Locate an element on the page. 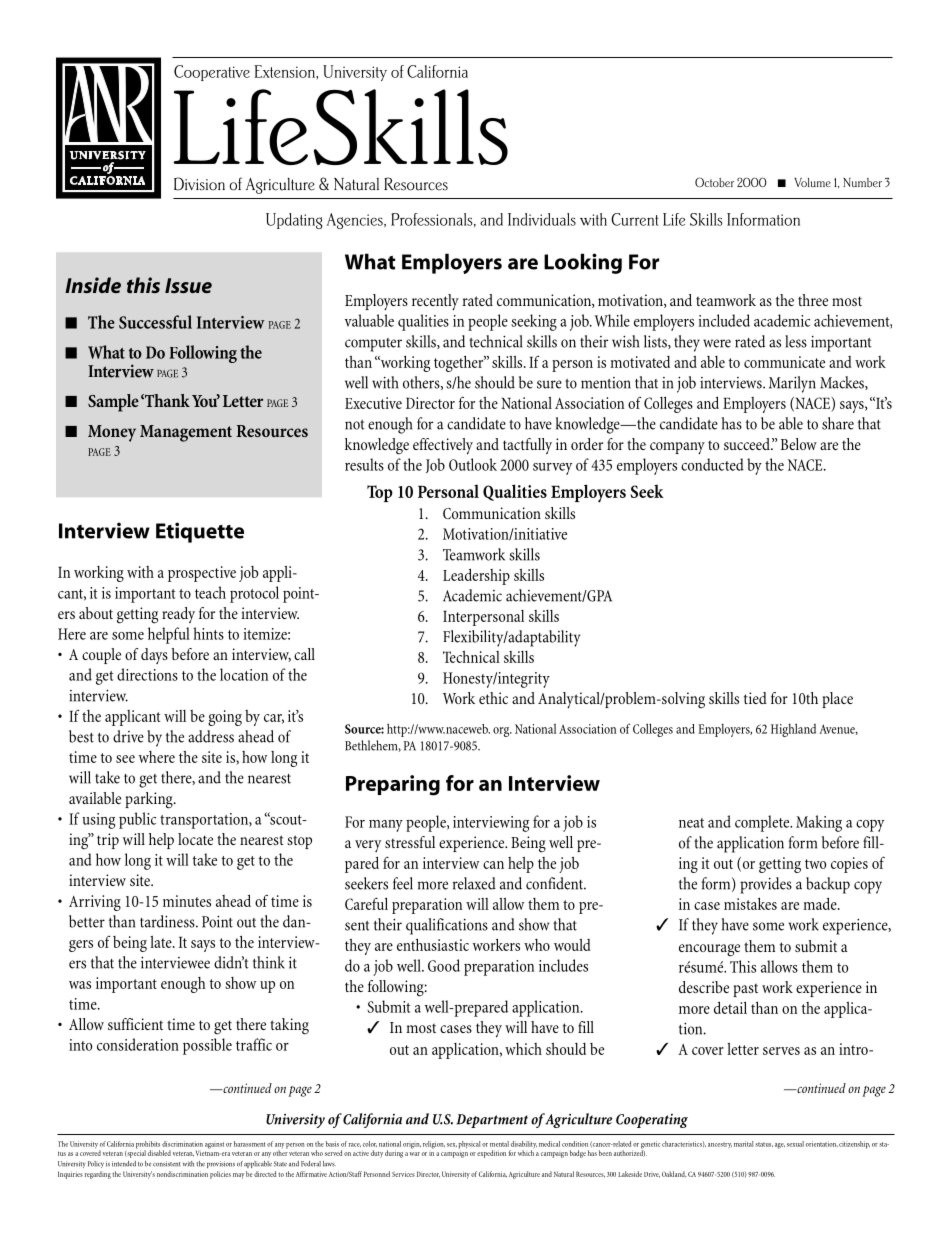 This page has width=952, height=1233. Outlook is located at coordinates (473, 464).
